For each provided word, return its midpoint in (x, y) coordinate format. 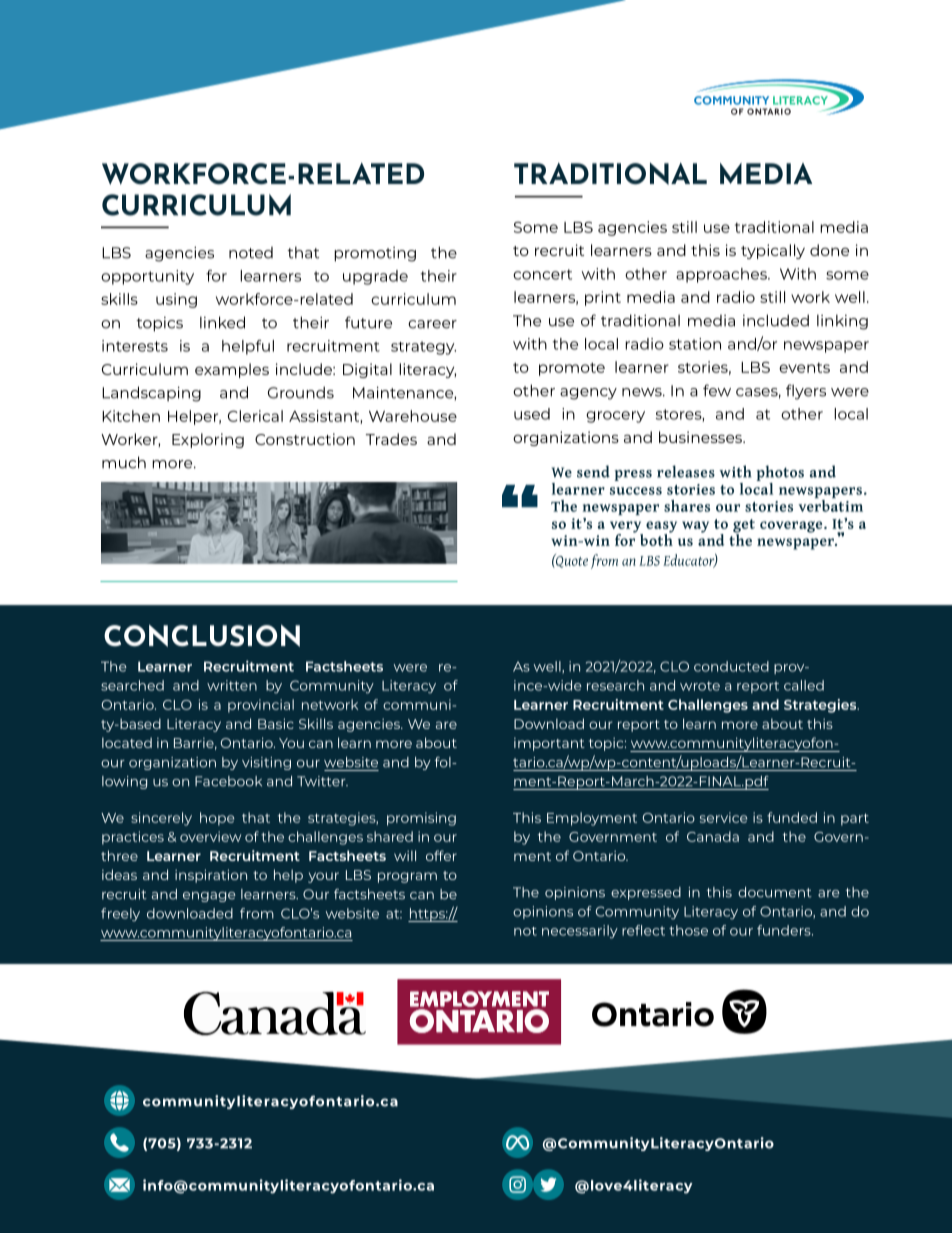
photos (780, 473)
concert (542, 274)
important (549, 744)
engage (209, 897)
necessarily (580, 932)
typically (773, 251)
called (804, 685)
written (232, 685)
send (593, 471)
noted (251, 253)
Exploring (208, 440)
